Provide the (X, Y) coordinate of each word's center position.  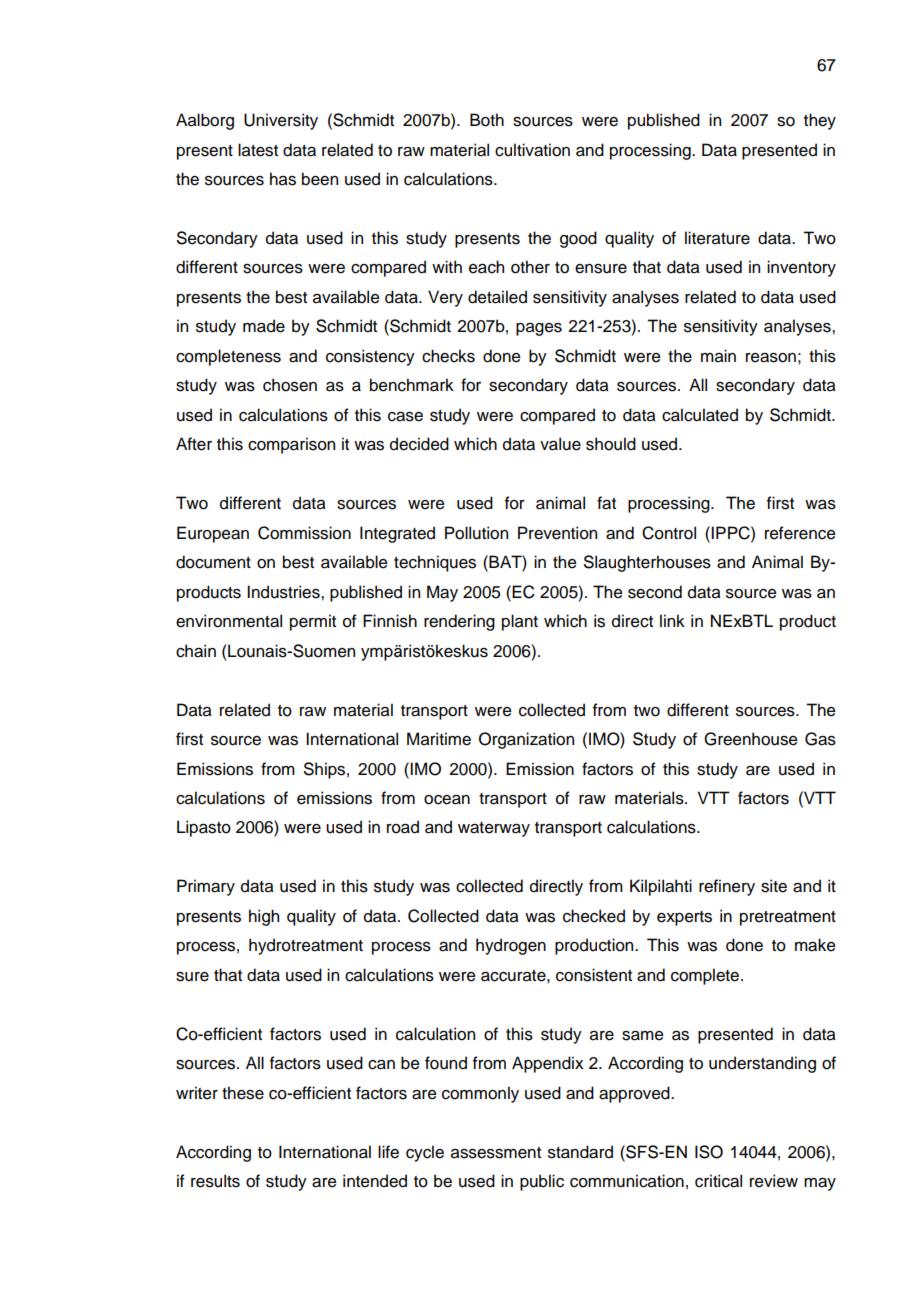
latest (258, 150)
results (215, 1181)
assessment (496, 1153)
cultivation (532, 150)
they (820, 121)
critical (718, 1181)
